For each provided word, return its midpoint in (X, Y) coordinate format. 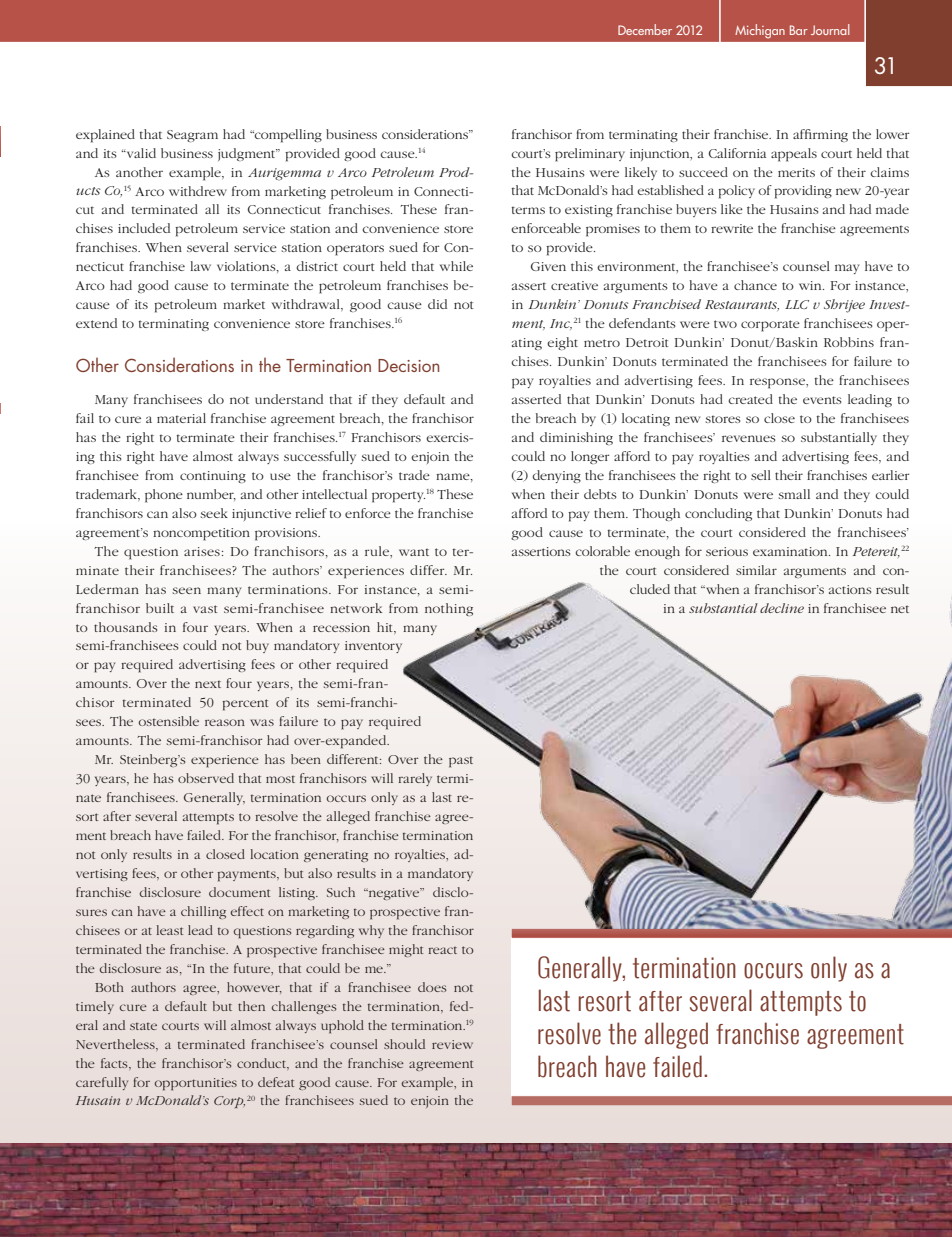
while (456, 266)
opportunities (196, 1084)
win (811, 285)
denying (556, 476)
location (274, 854)
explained (105, 136)
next (208, 684)
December (645, 29)
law (200, 266)
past (461, 762)
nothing (449, 609)
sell (761, 475)
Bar (799, 30)
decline (782, 608)
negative (394, 894)
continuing (213, 477)
